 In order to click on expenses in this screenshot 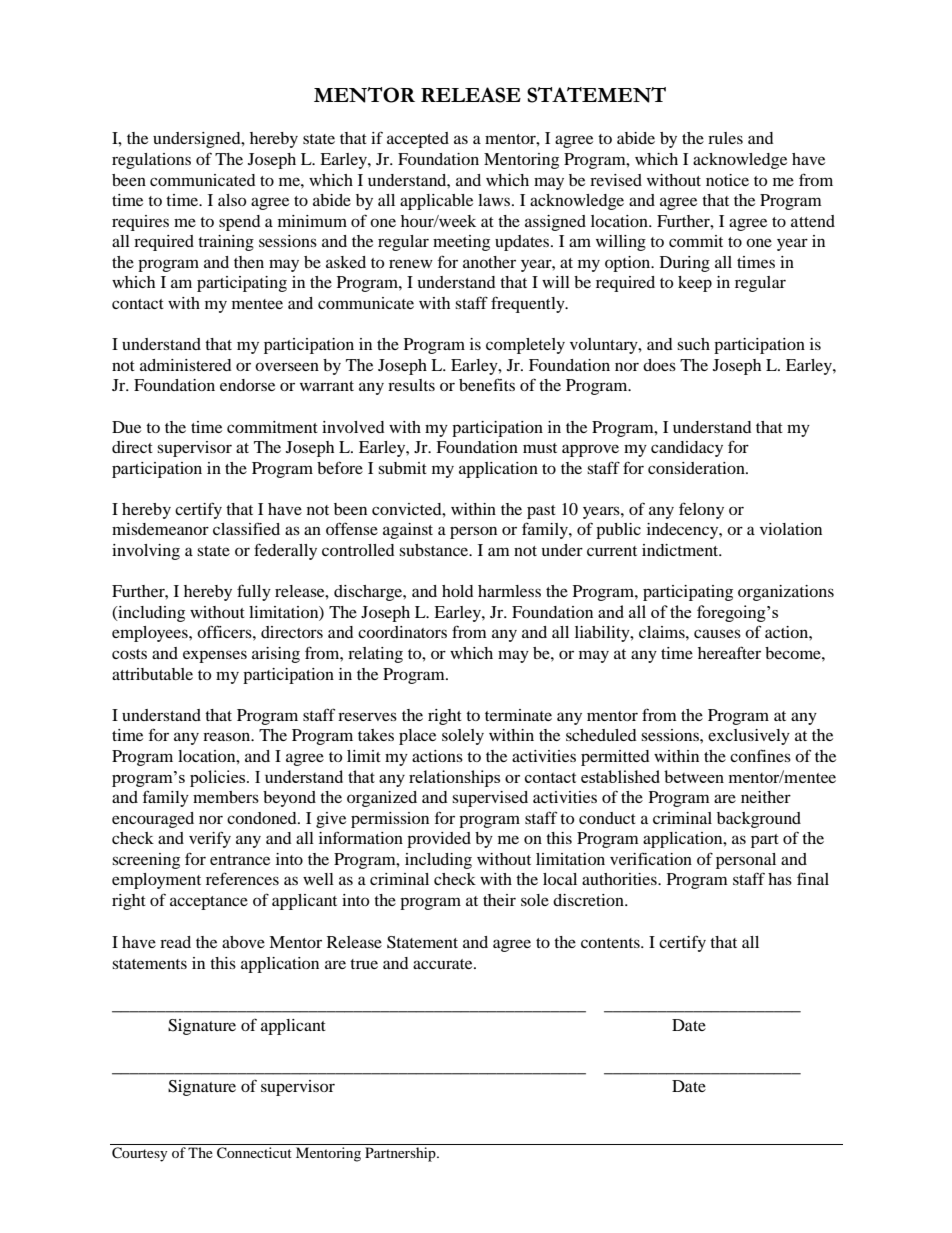, I will do `click(215, 656)`.
